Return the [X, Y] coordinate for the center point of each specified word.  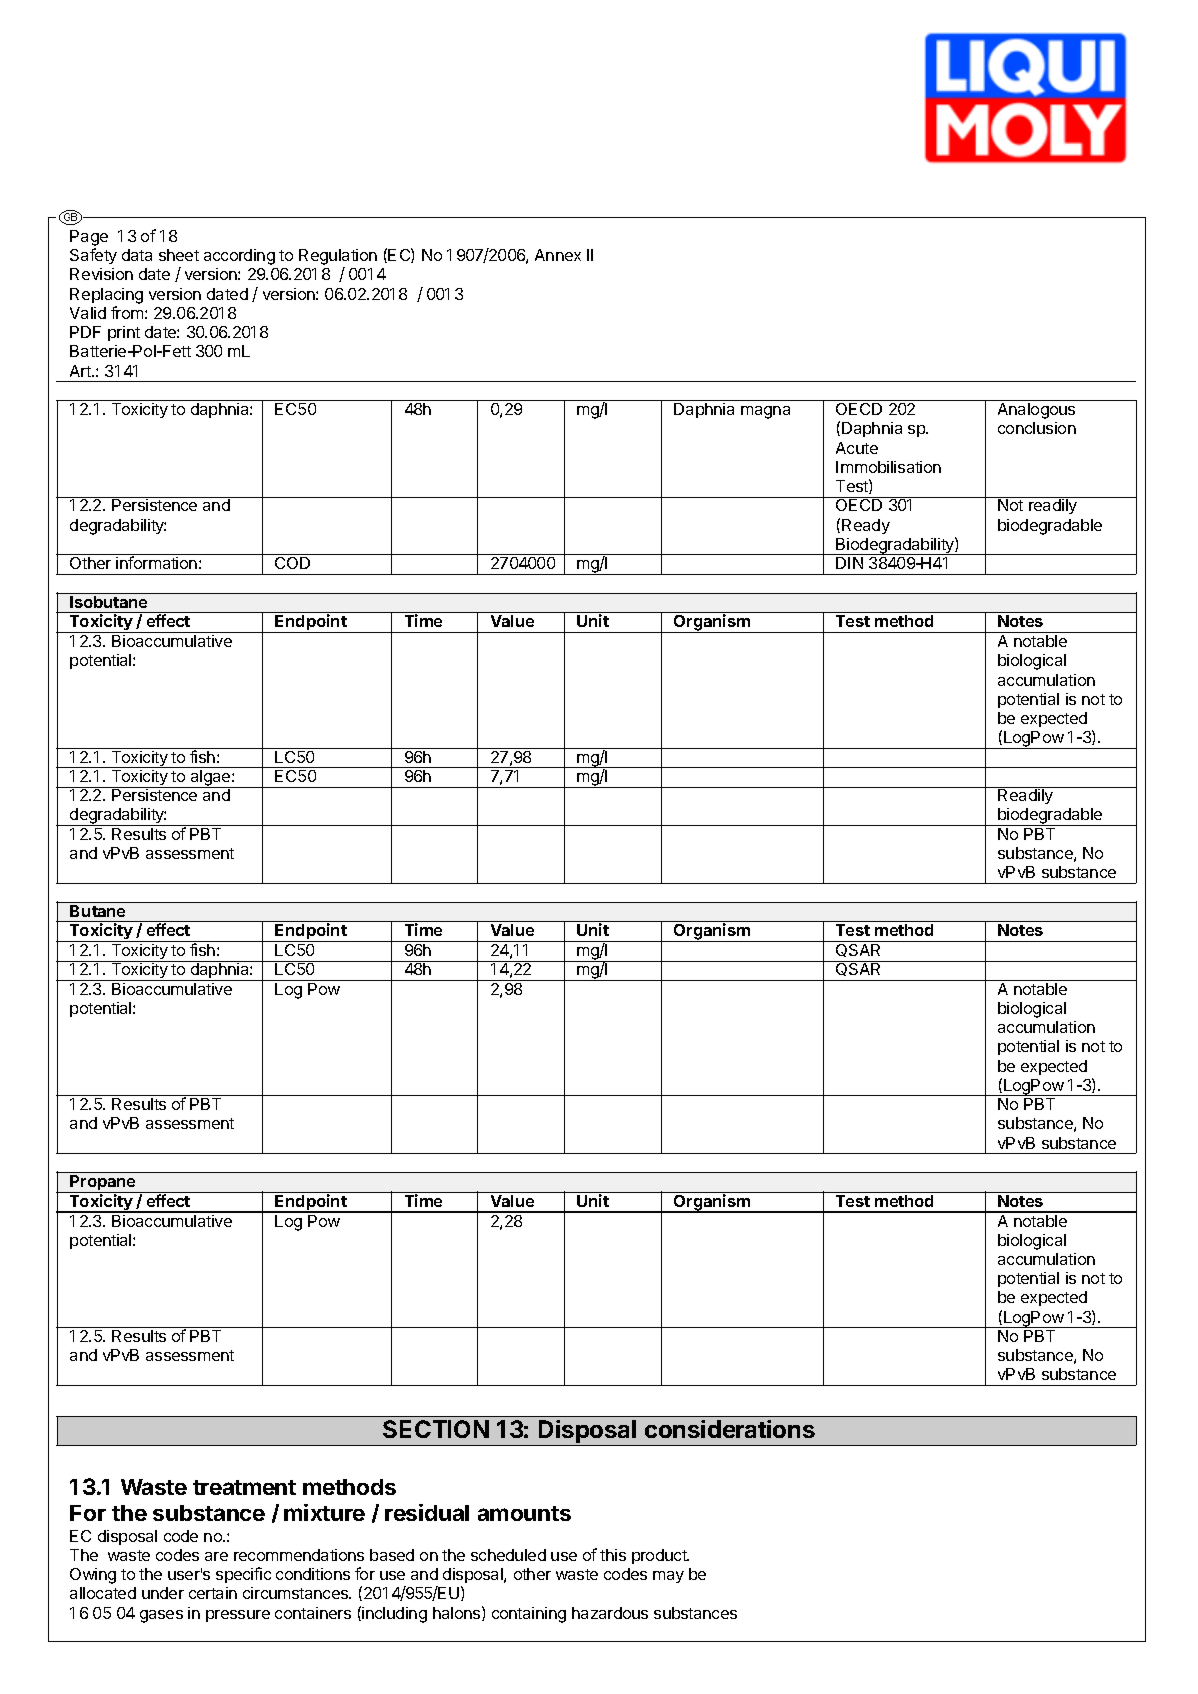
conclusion [1037, 428]
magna [765, 412]
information [156, 562]
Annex [558, 255]
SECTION [436, 1429]
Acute [857, 448]
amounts [524, 1513]
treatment [244, 1487]
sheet [179, 255]
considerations [730, 1429]
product [660, 1556]
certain [213, 1593]
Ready [866, 526]
